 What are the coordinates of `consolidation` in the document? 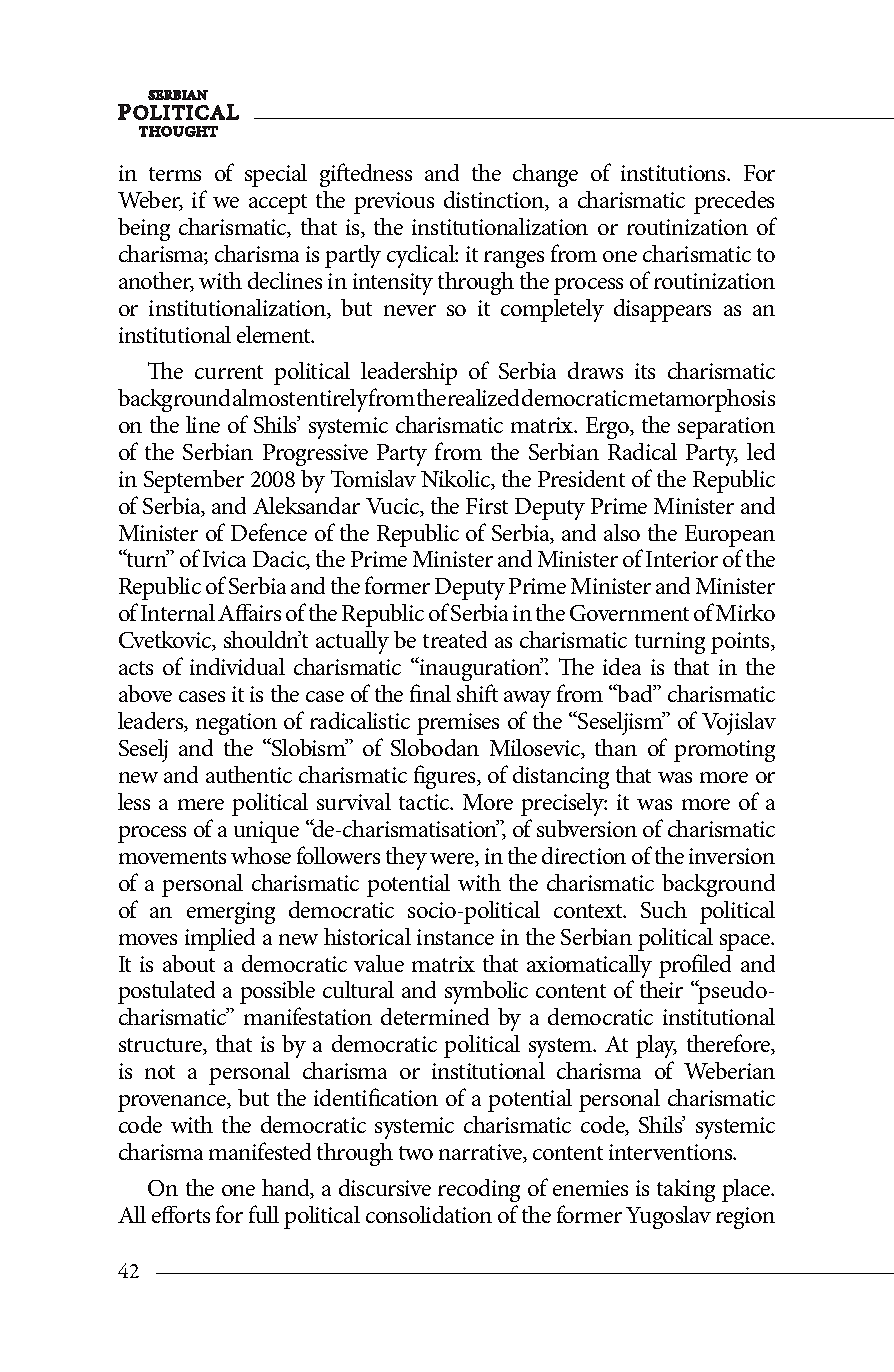 It's located at (429, 1214).
